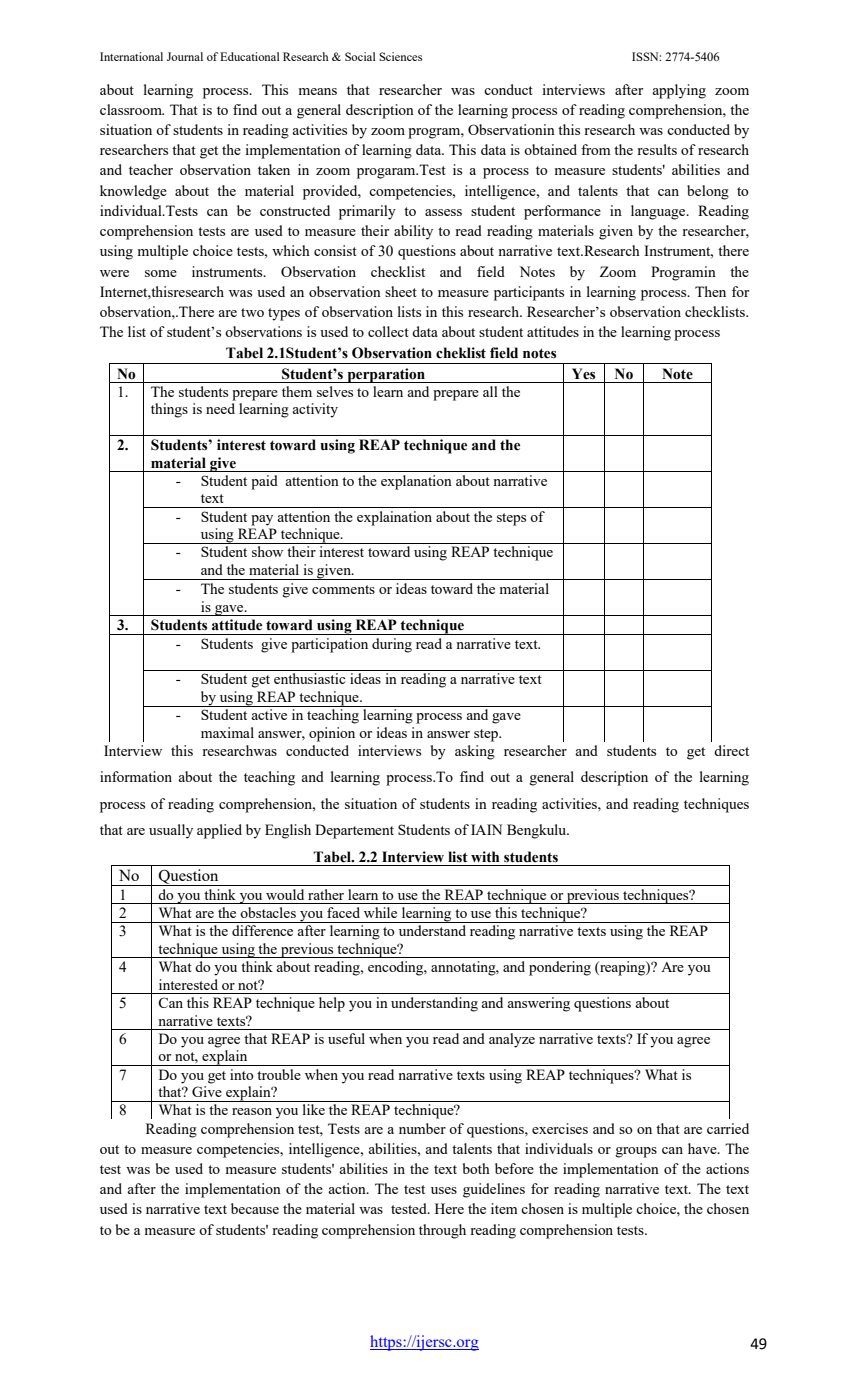 The width and height of the screenshot is (849, 1400). I want to click on uses, so click(444, 1190).
